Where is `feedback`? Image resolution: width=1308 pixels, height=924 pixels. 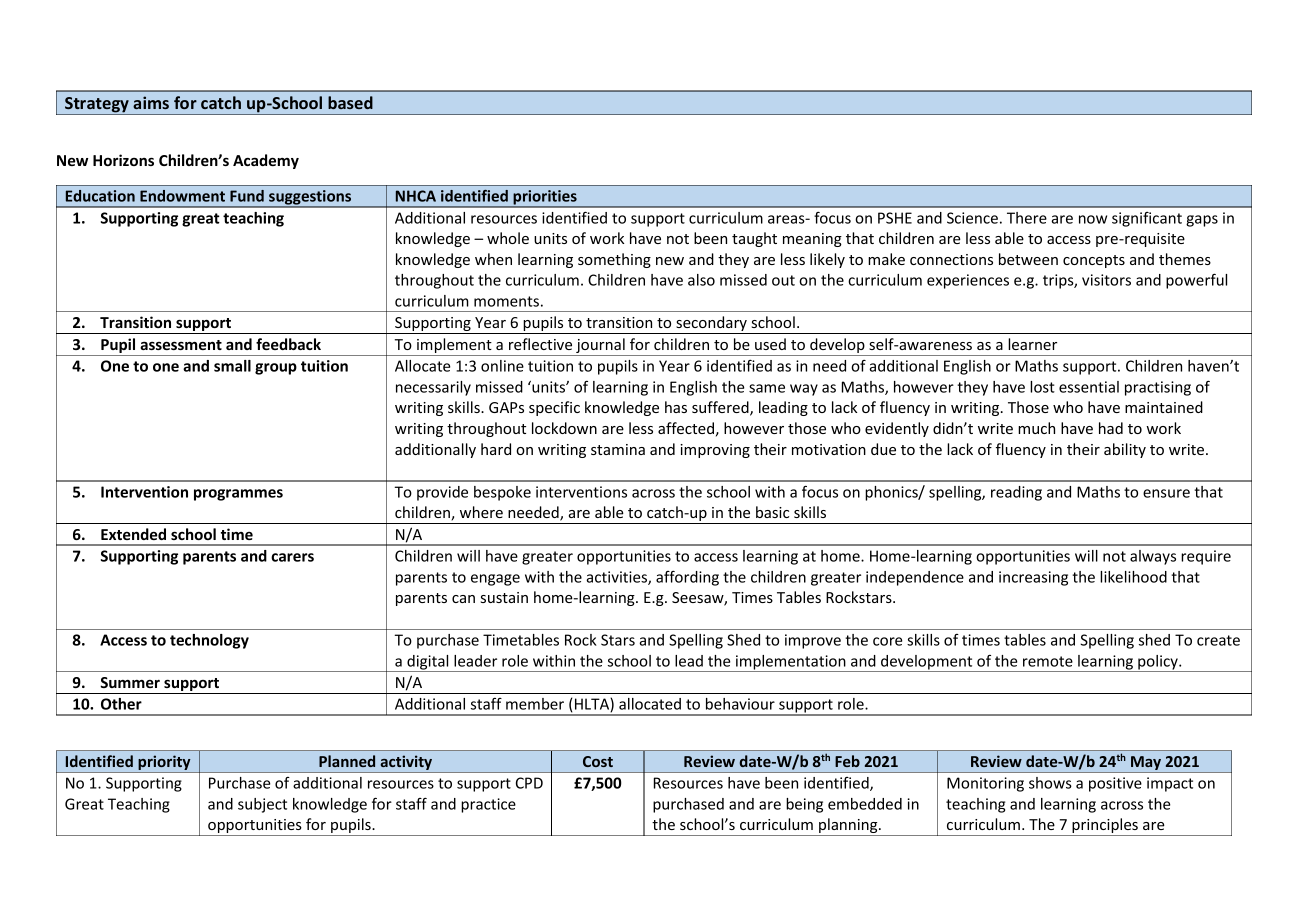 feedback is located at coordinates (288, 344).
